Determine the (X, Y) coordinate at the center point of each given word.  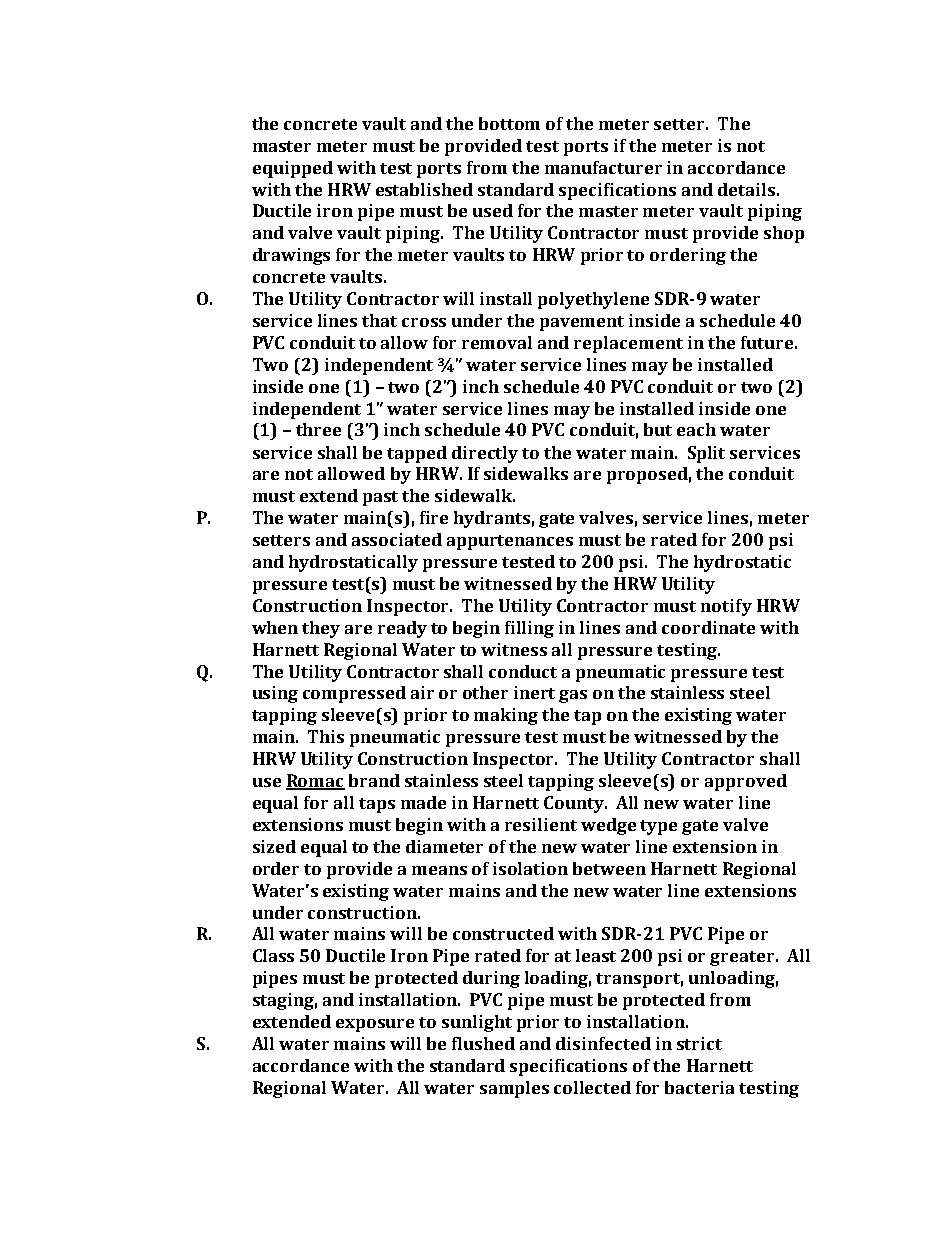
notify (726, 607)
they (321, 629)
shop (784, 234)
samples (514, 1089)
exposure (375, 1025)
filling (529, 629)
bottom (509, 123)
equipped (293, 169)
